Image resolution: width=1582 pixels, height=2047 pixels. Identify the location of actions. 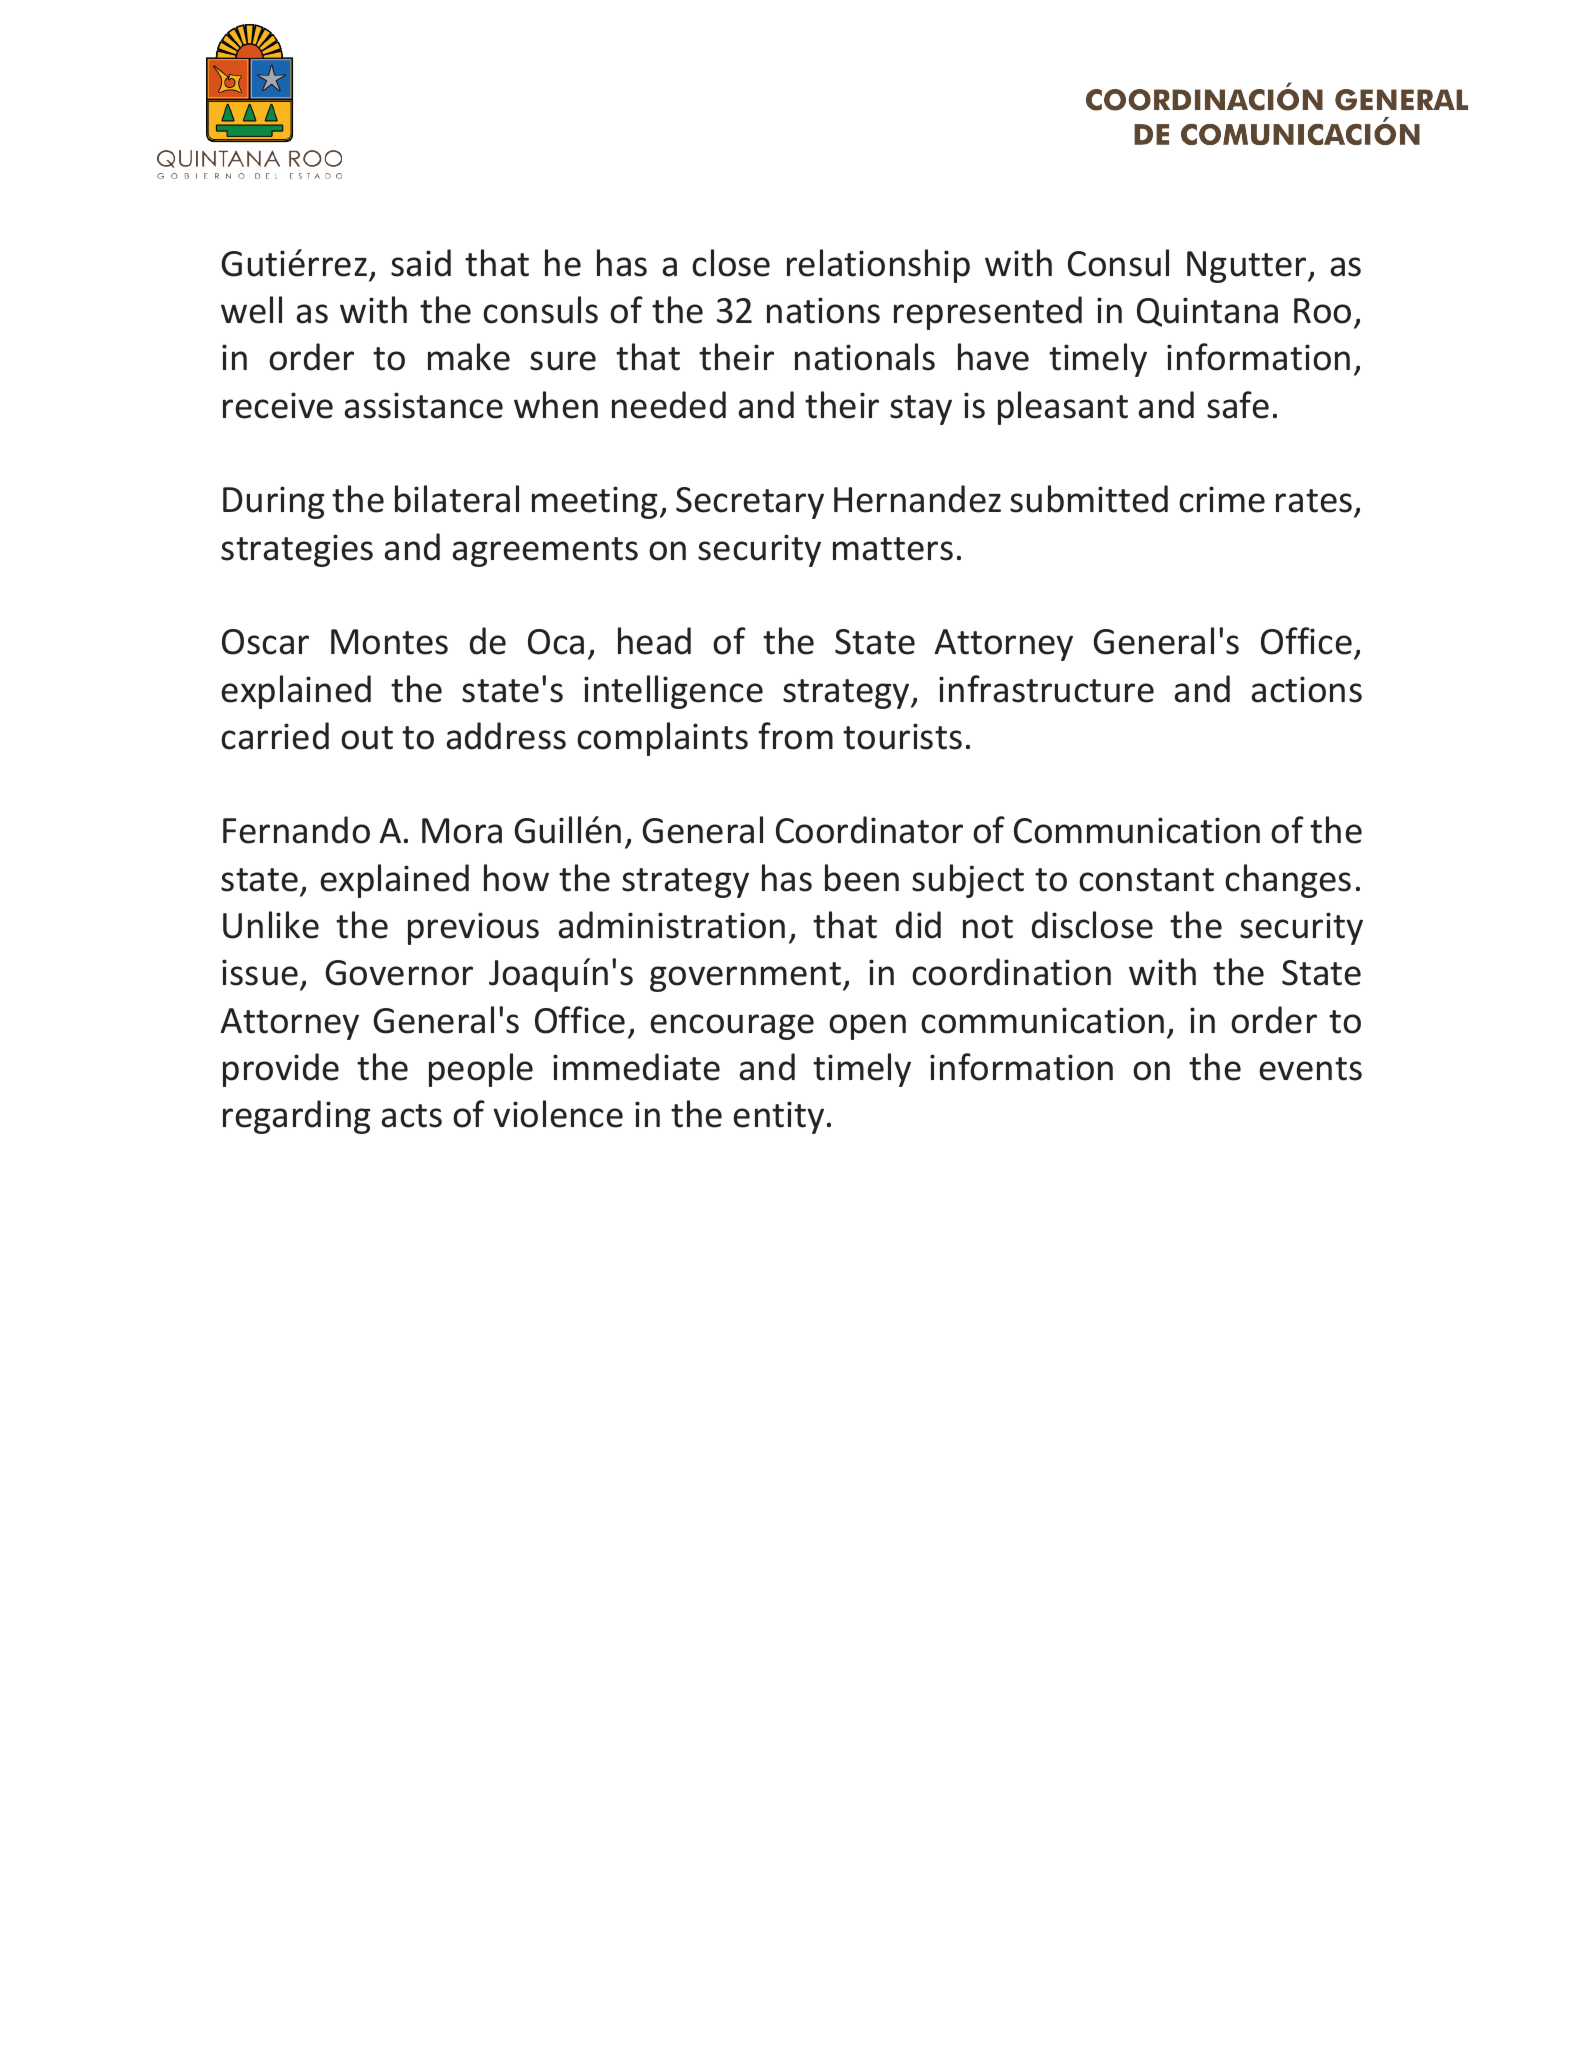
(1307, 689).
